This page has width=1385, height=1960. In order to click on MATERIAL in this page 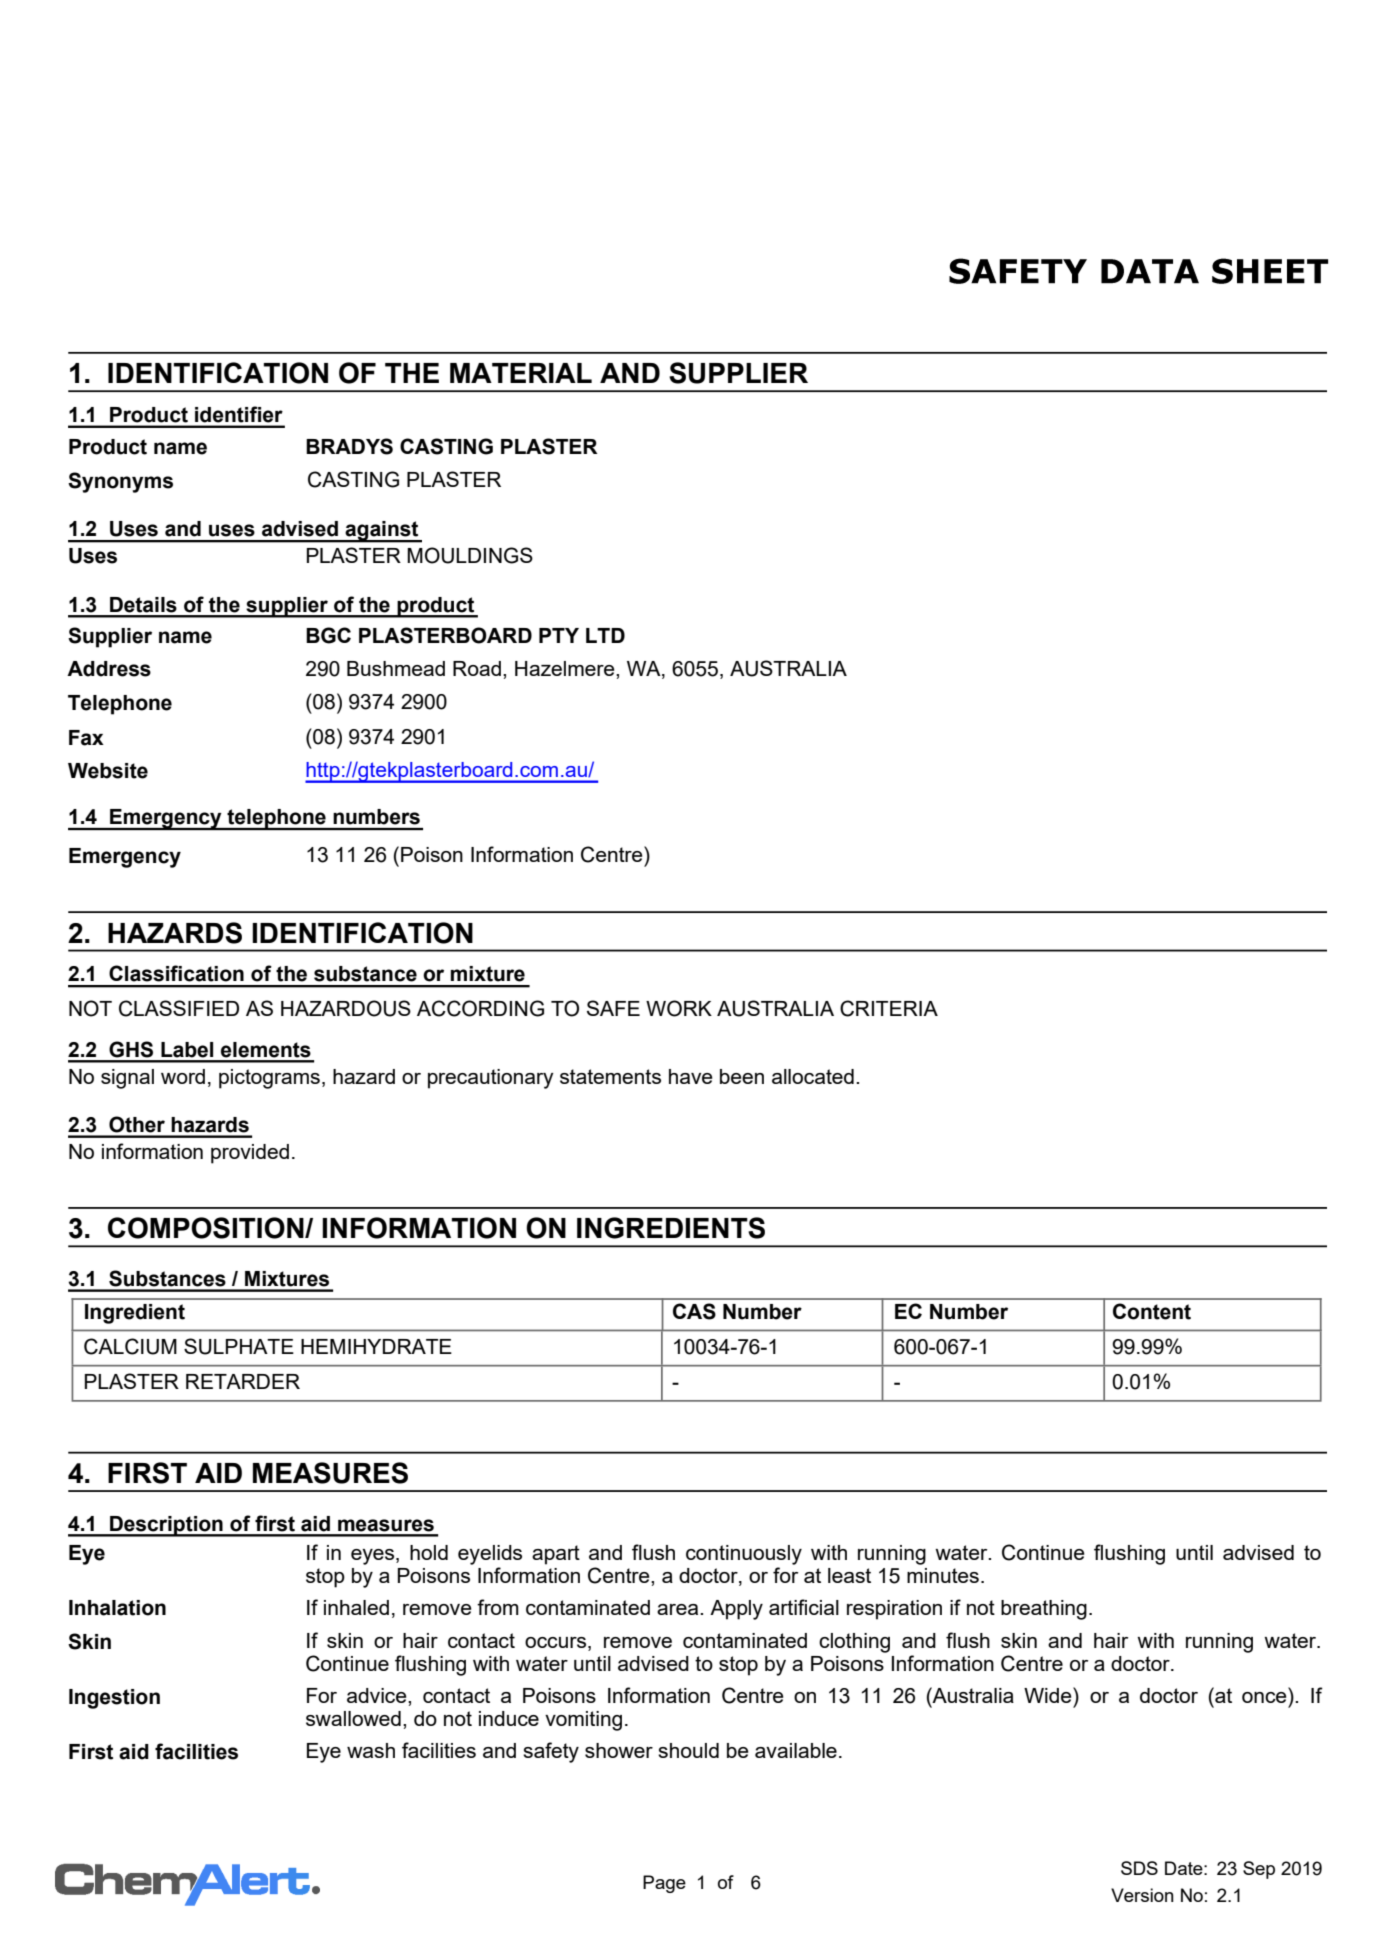, I will do `click(521, 373)`.
